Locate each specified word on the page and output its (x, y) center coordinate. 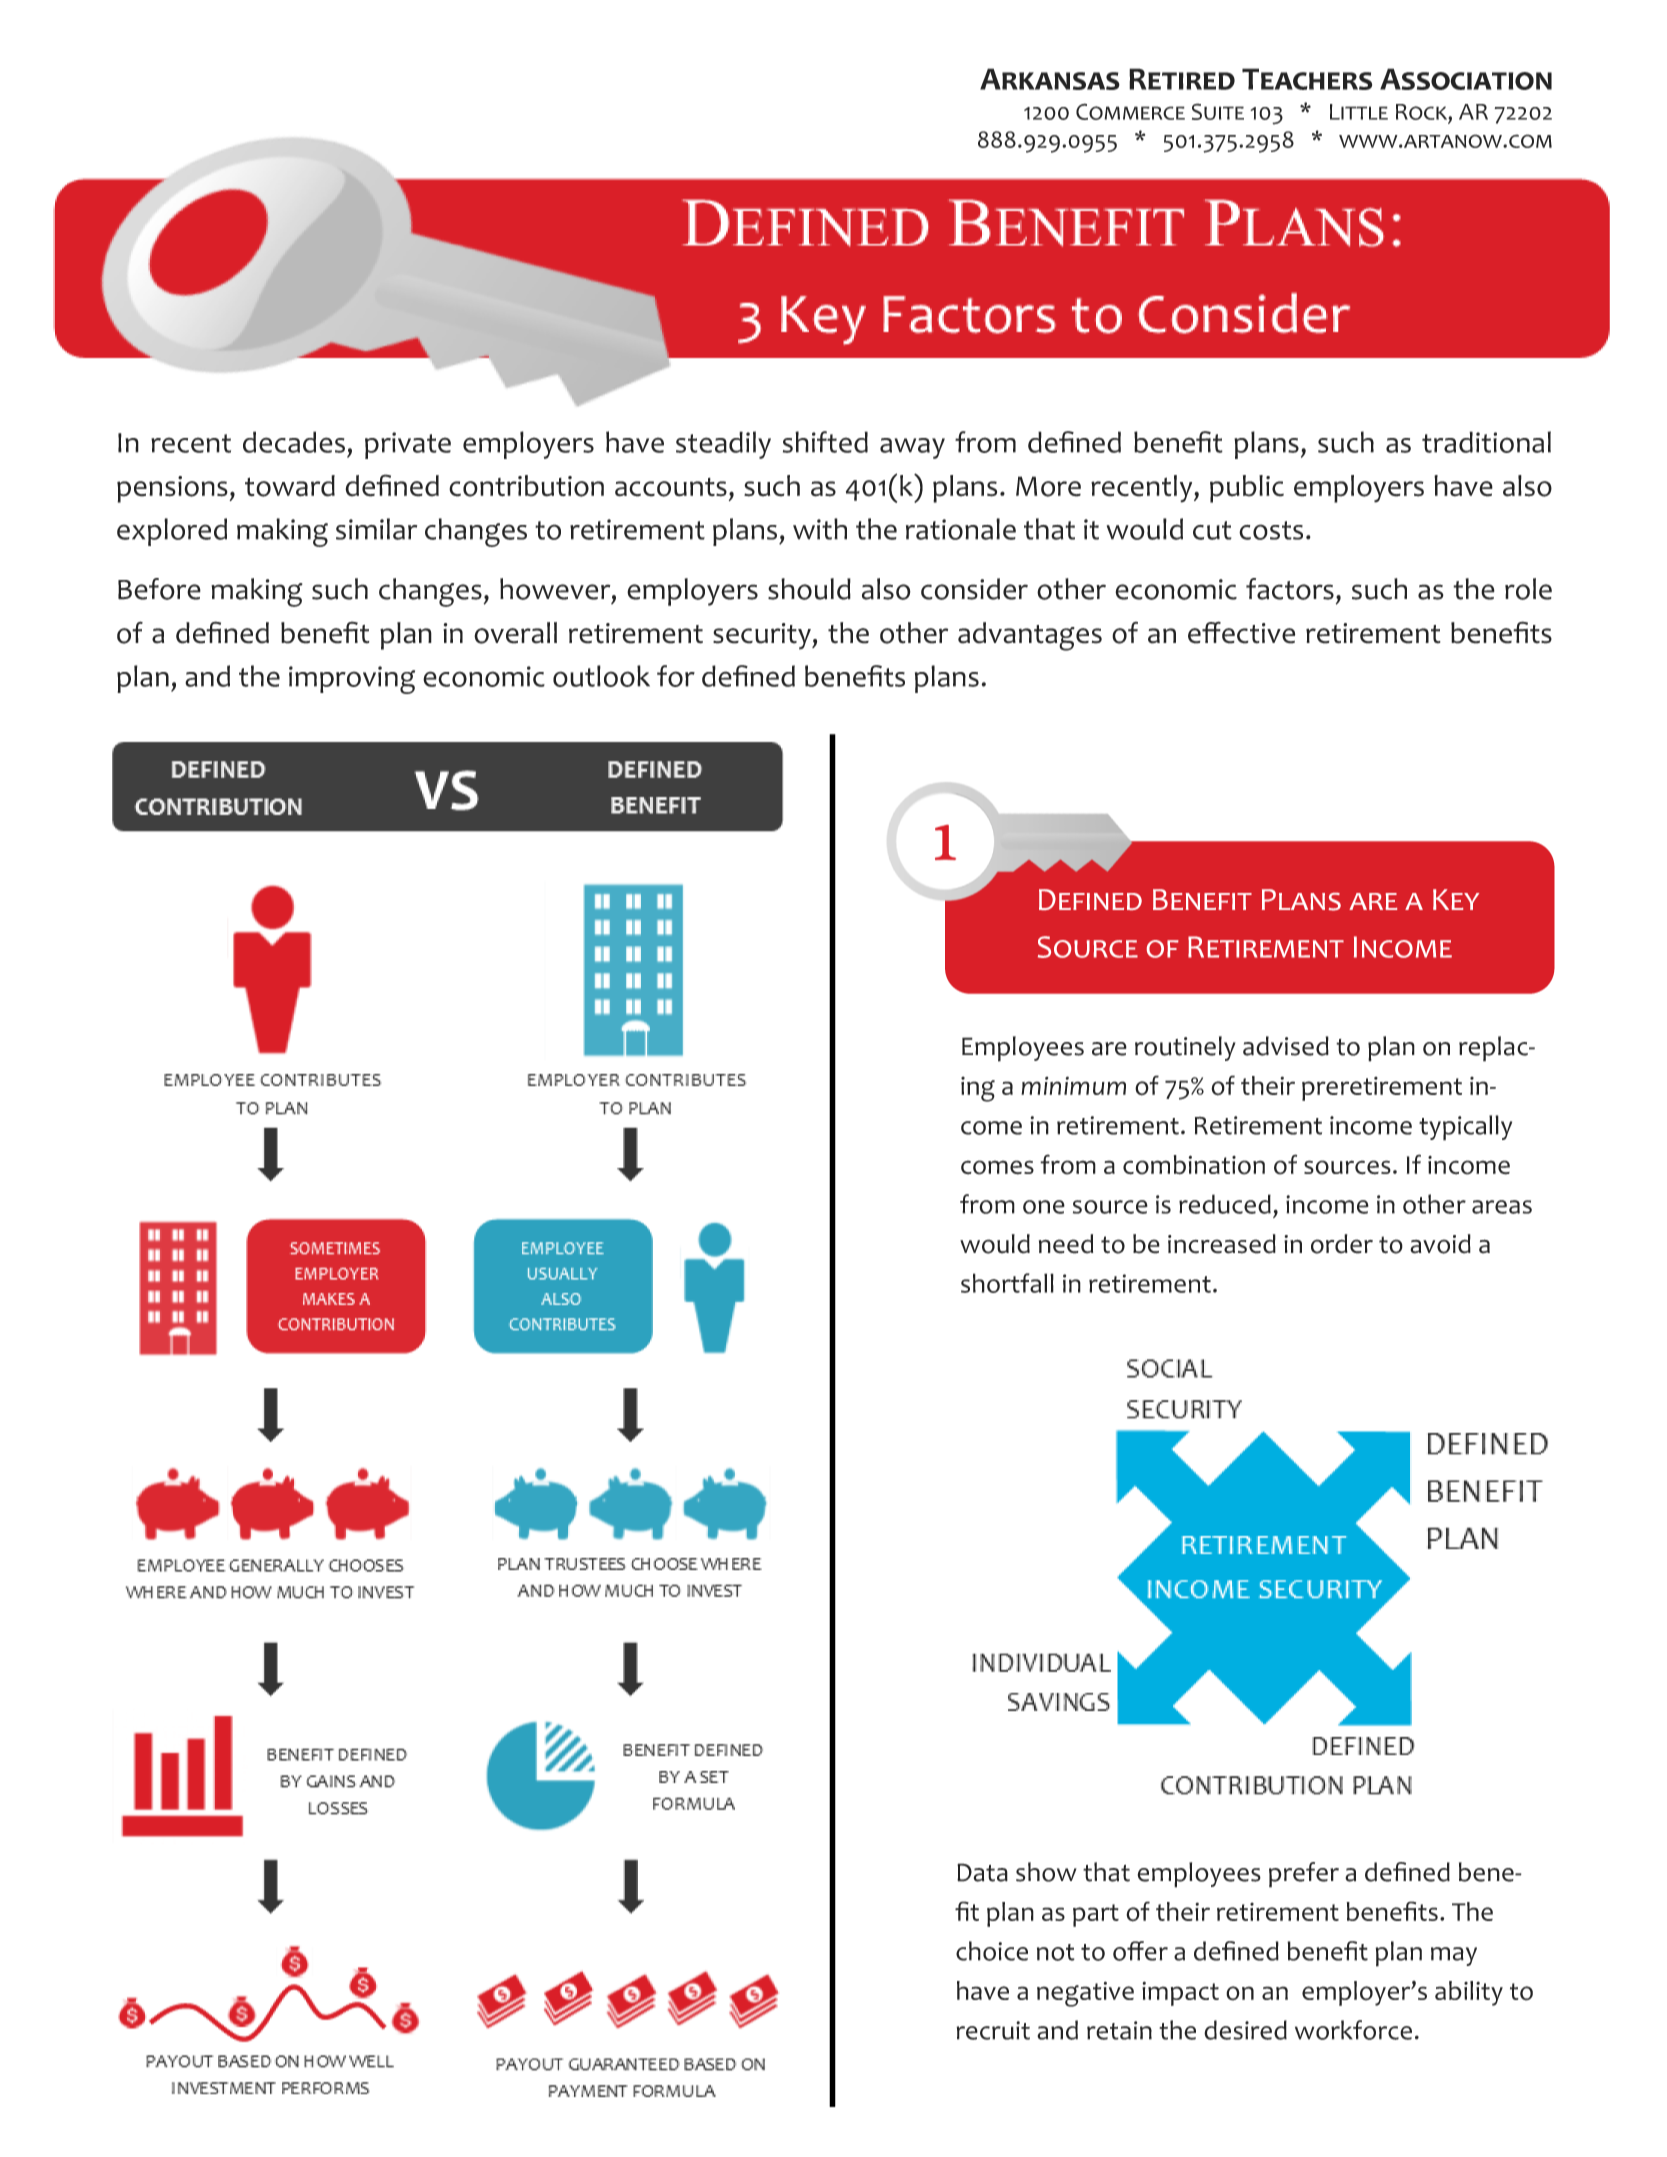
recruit (993, 2030)
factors (1290, 589)
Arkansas (1050, 79)
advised (1286, 1046)
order (1342, 1244)
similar (376, 529)
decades (294, 442)
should (809, 589)
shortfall (1007, 1283)
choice (992, 1951)
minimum (1073, 1085)
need (1066, 1244)
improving (352, 680)
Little (1359, 112)
